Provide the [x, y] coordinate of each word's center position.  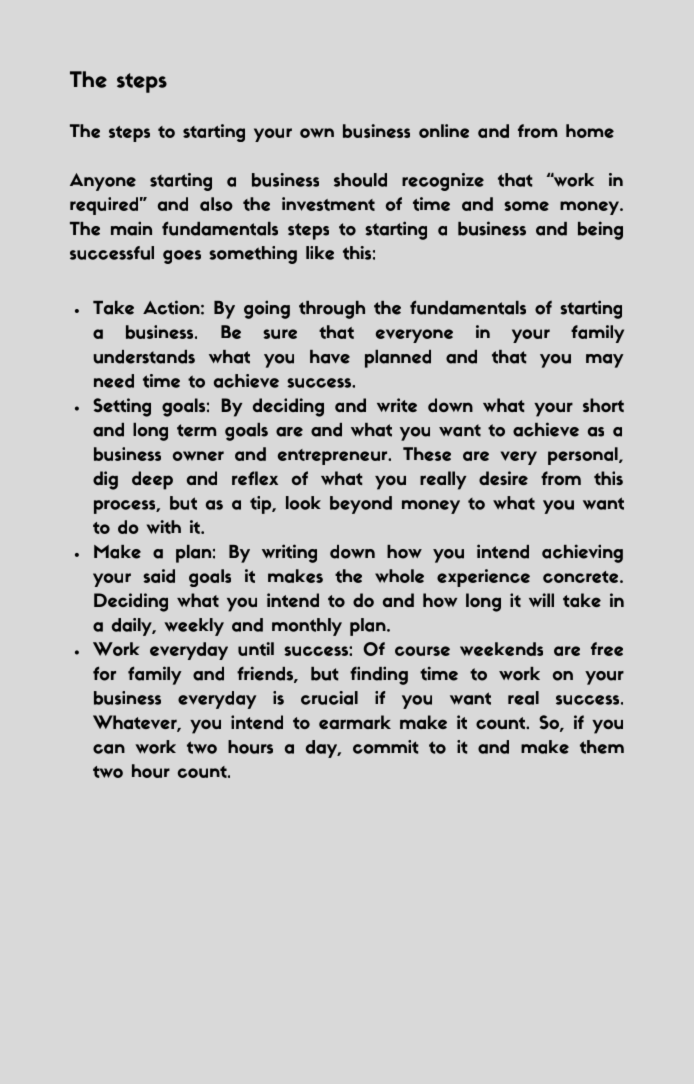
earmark [355, 722]
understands [144, 357]
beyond [361, 505]
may [605, 361]
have [330, 357]
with [164, 527]
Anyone [103, 182]
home [590, 131]
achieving [582, 553]
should [360, 180]
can [109, 749]
